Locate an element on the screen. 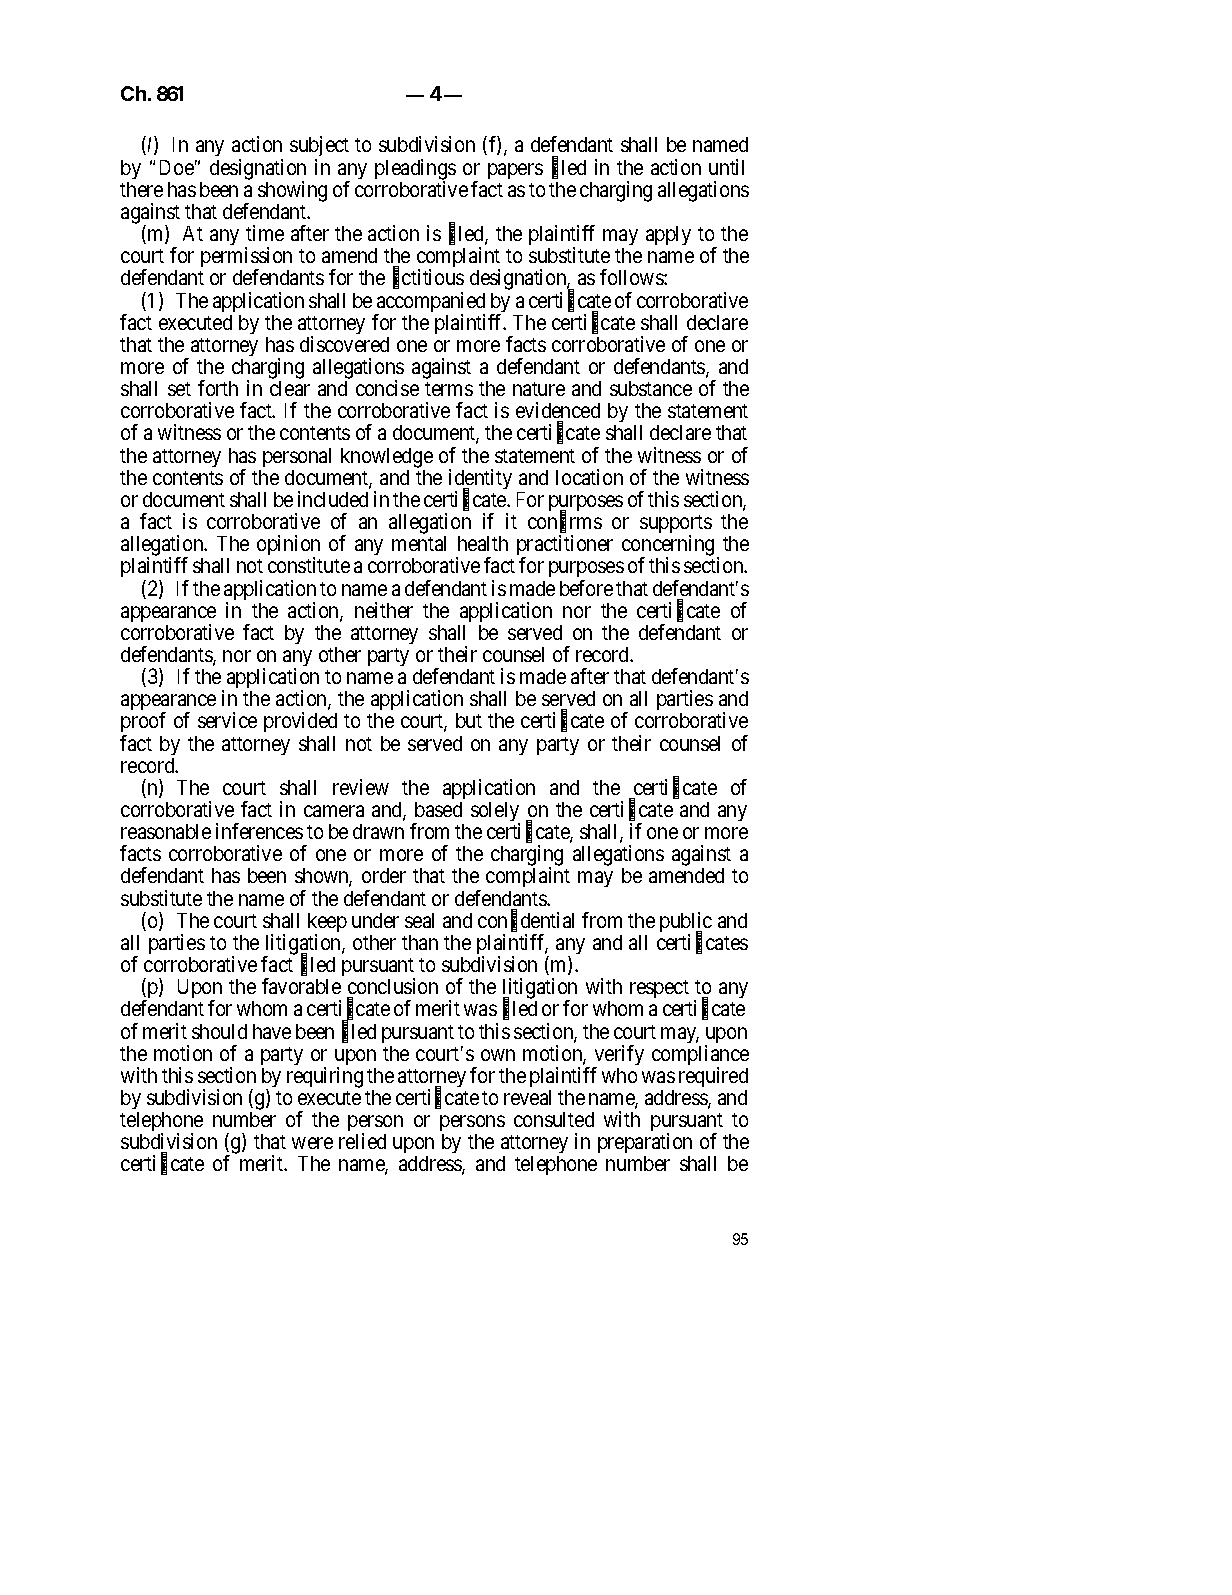 The height and width of the screenshot is (1595, 1232). reasonable is located at coordinates (166, 831).
